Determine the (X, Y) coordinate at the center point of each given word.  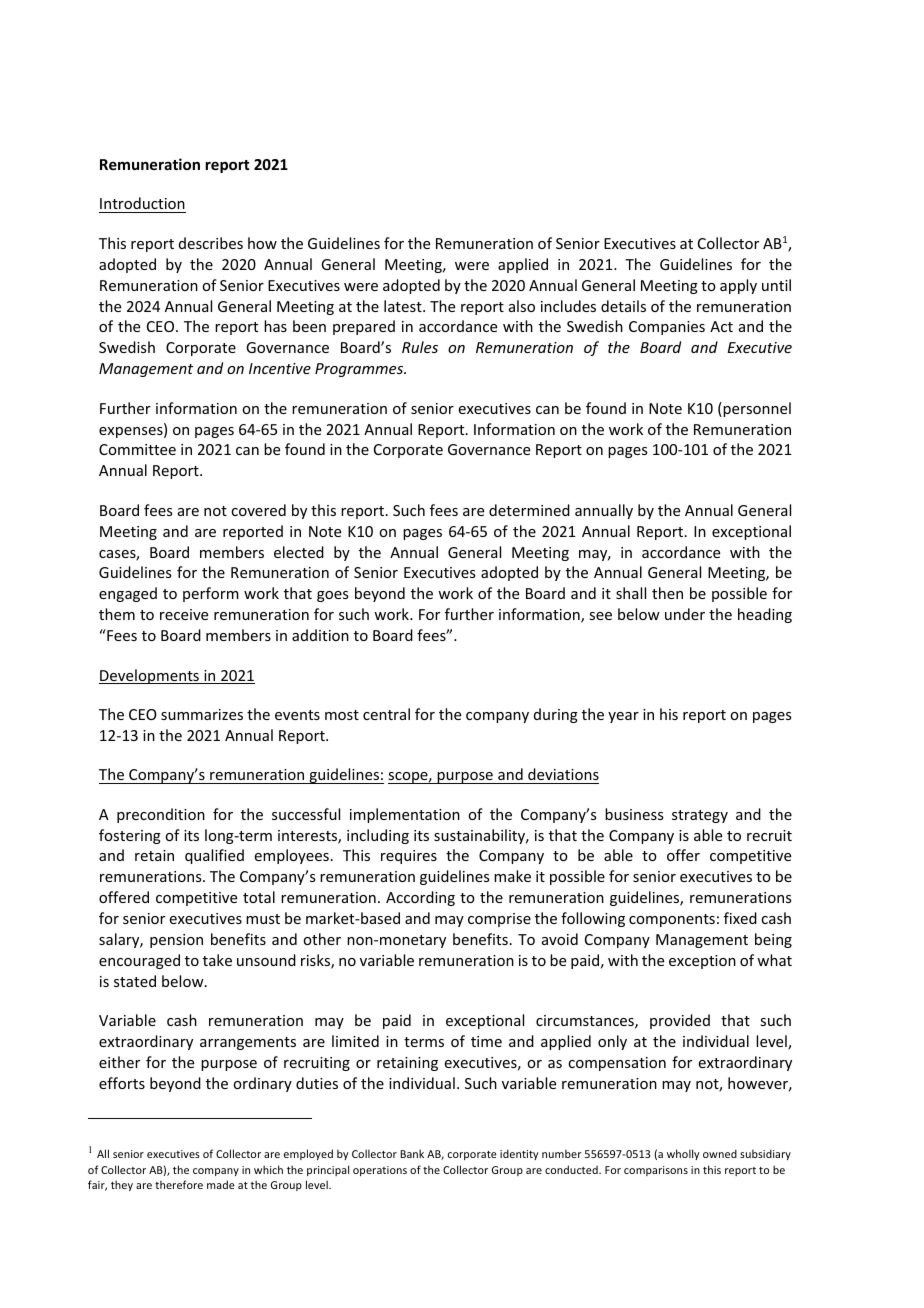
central (386, 714)
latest (404, 306)
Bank (412, 1153)
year (623, 717)
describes (211, 243)
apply (738, 286)
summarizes (202, 714)
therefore (179, 1184)
